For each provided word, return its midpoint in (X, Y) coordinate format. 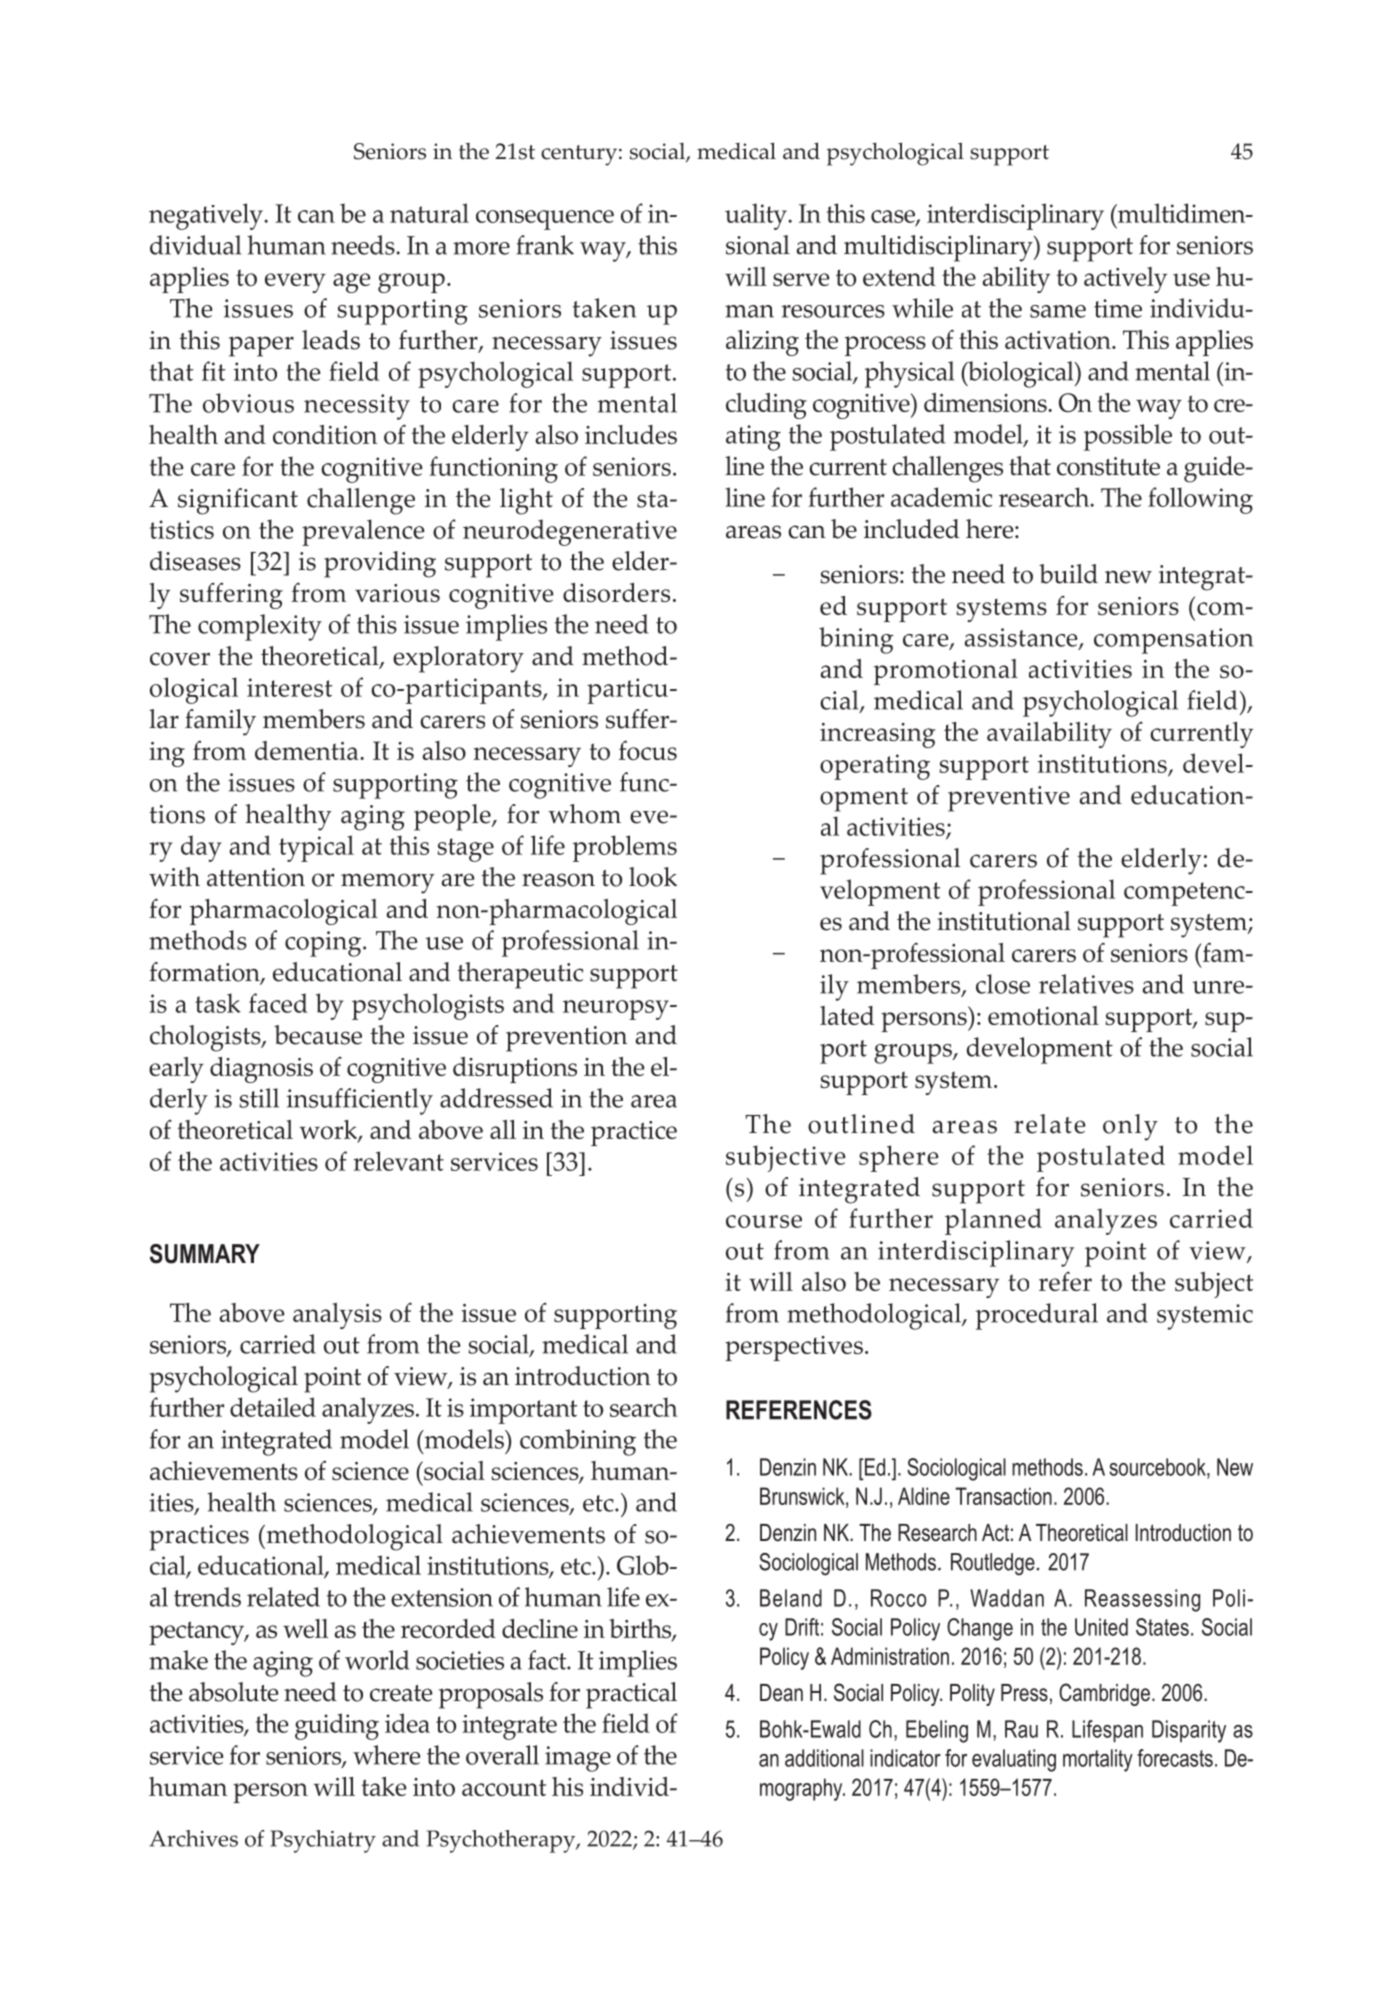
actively (1125, 280)
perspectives (794, 1348)
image (578, 1759)
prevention (566, 1039)
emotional (1043, 1015)
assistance (1022, 638)
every (295, 283)
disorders (616, 592)
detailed (273, 1407)
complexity (260, 627)
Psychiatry (323, 1841)
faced (278, 1003)
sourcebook (1158, 1467)
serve (801, 279)
